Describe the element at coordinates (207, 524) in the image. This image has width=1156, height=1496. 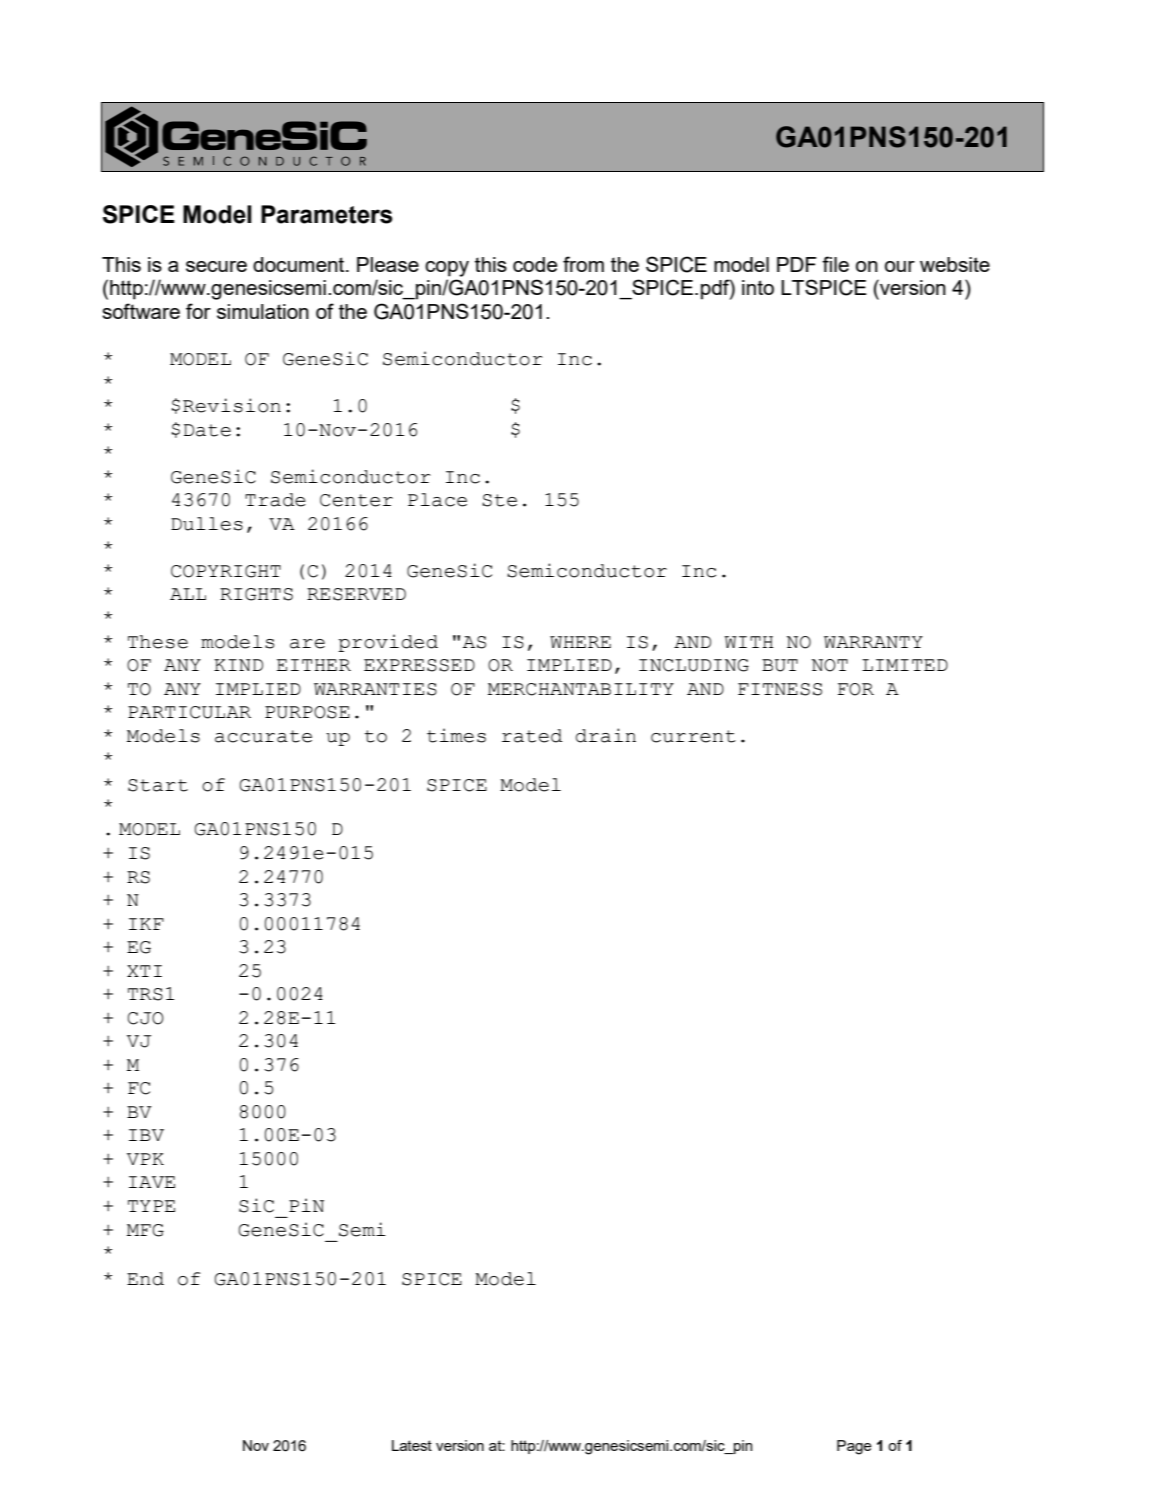
I see `Dulles` at that location.
